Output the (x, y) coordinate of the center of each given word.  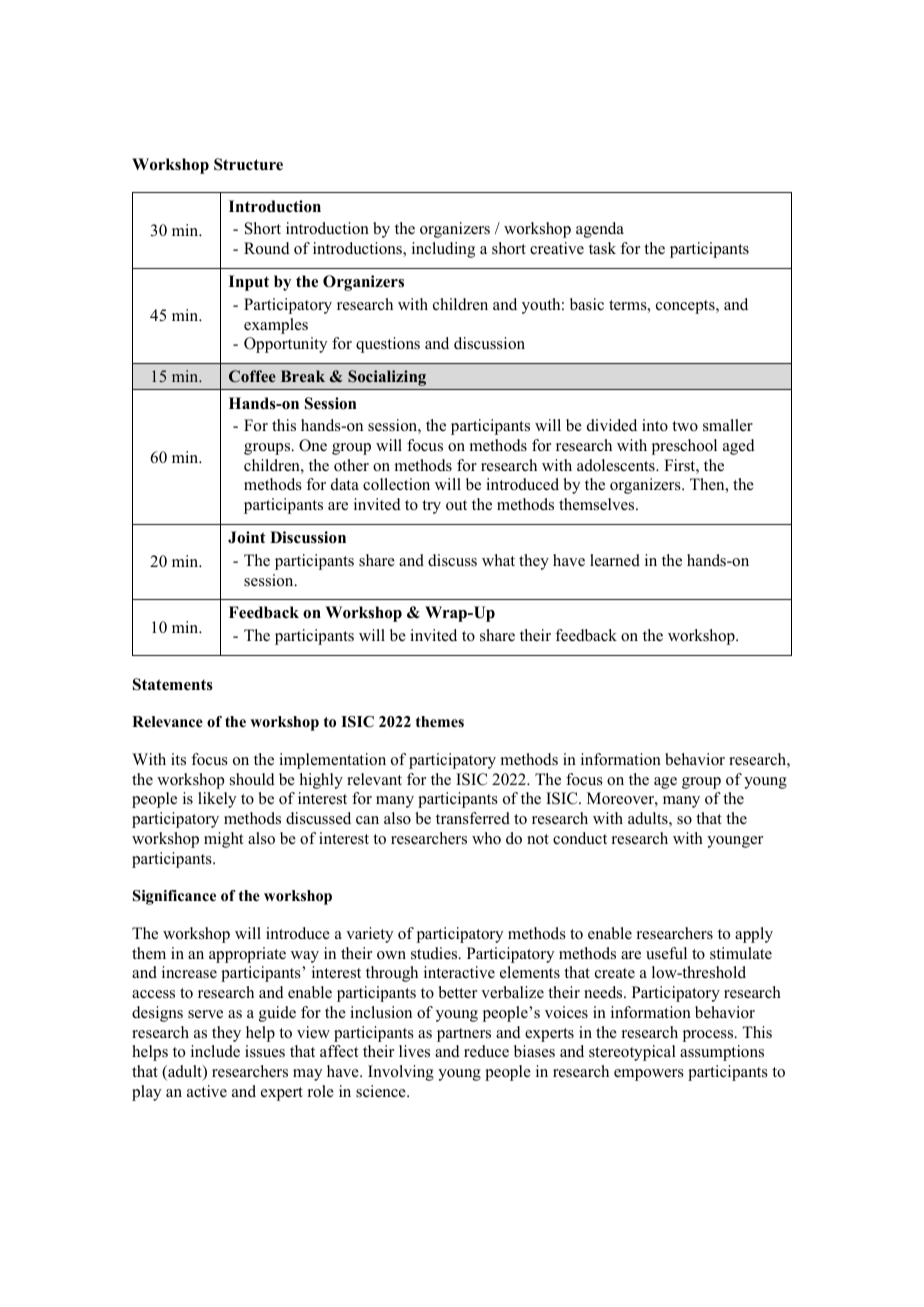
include (215, 1051)
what (498, 560)
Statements (173, 684)
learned (615, 560)
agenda (600, 230)
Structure (248, 164)
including (443, 250)
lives (414, 1051)
